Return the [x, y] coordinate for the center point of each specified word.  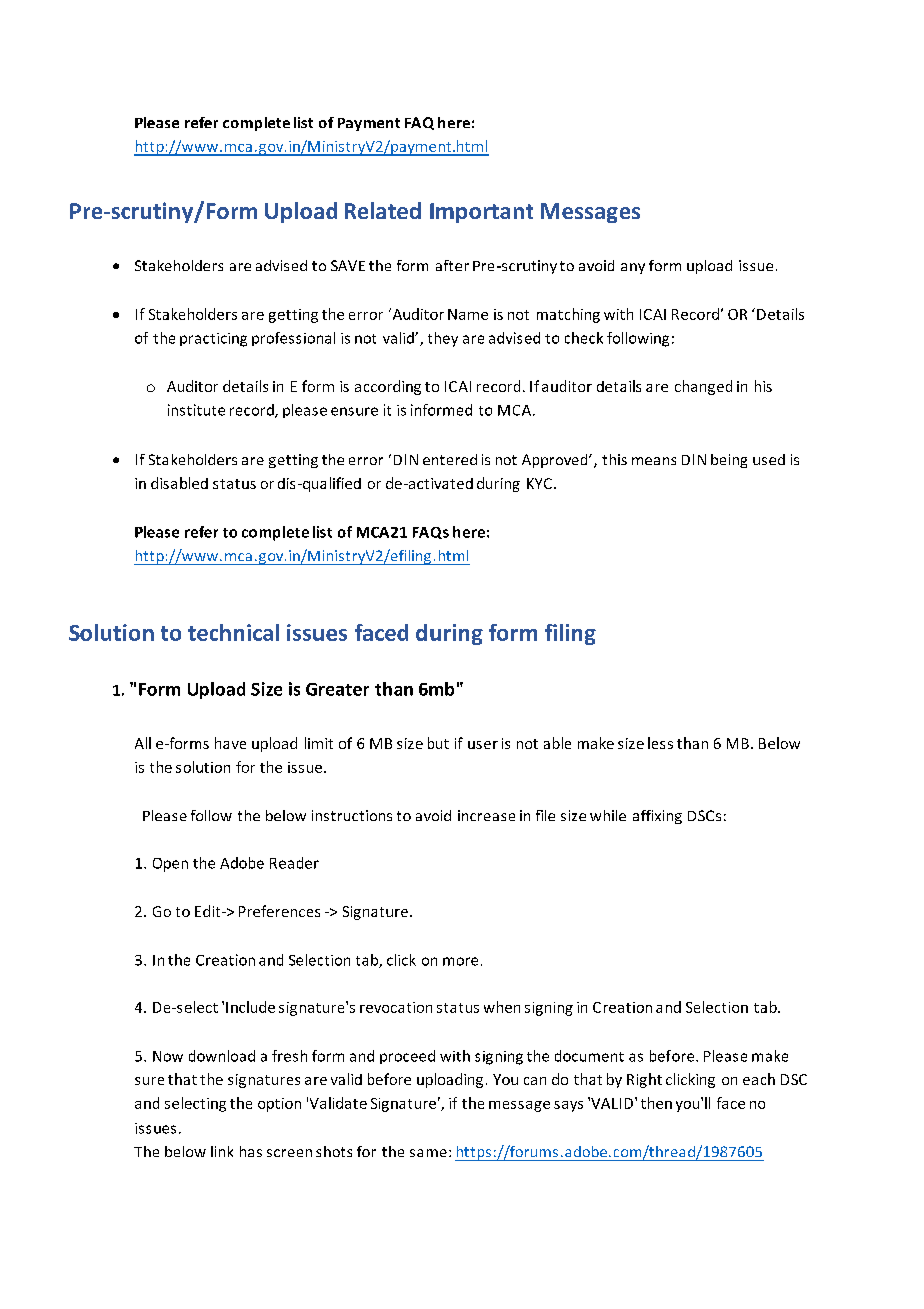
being [729, 461]
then [656, 1103]
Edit [209, 911]
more [460, 961]
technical [233, 632]
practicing [213, 340]
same [428, 1153]
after [452, 265]
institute [196, 410]
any [633, 268]
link [222, 1151]
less [660, 743]
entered [450, 459]
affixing [657, 817]
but [438, 743]
